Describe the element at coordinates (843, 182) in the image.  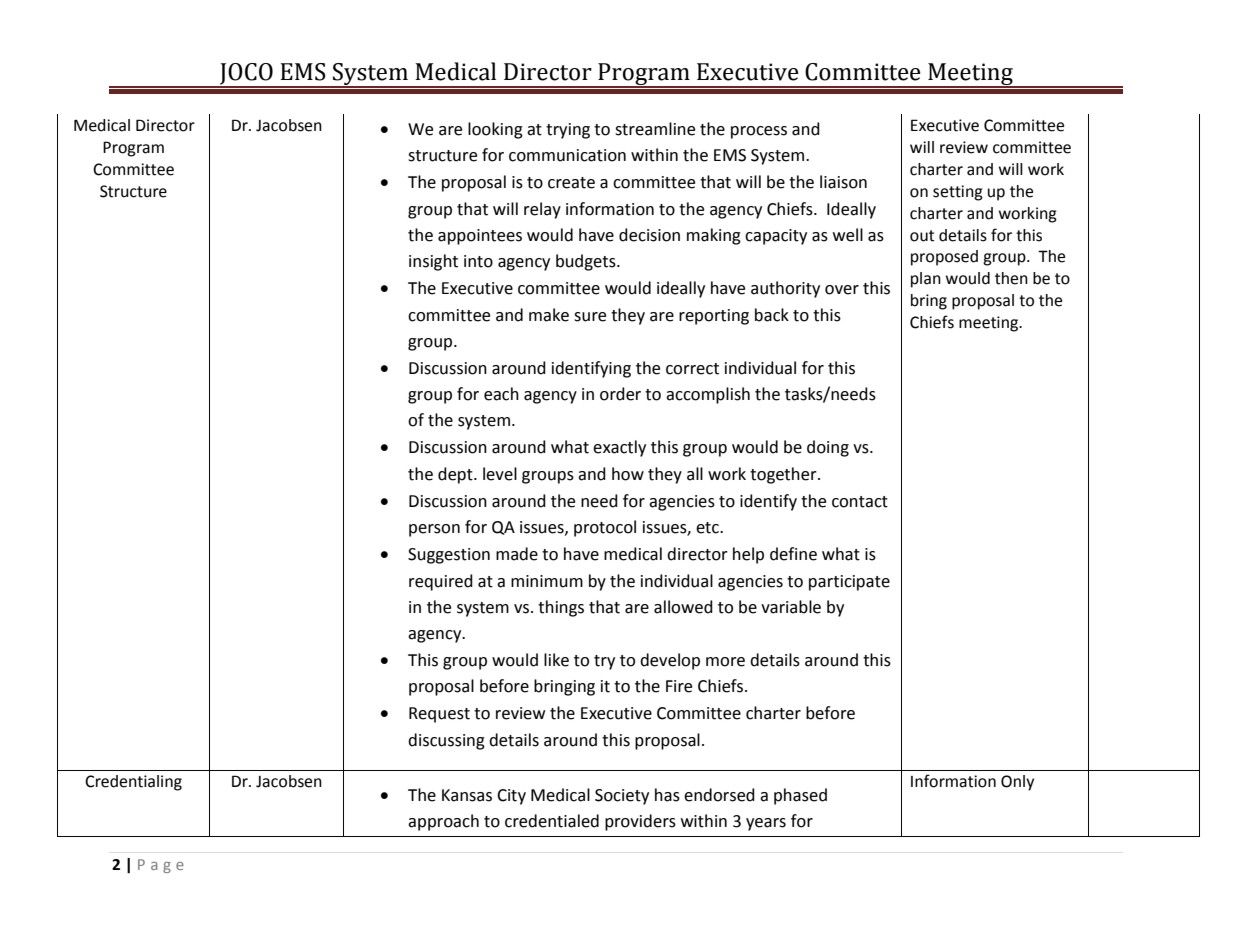
I see `liaison` at that location.
